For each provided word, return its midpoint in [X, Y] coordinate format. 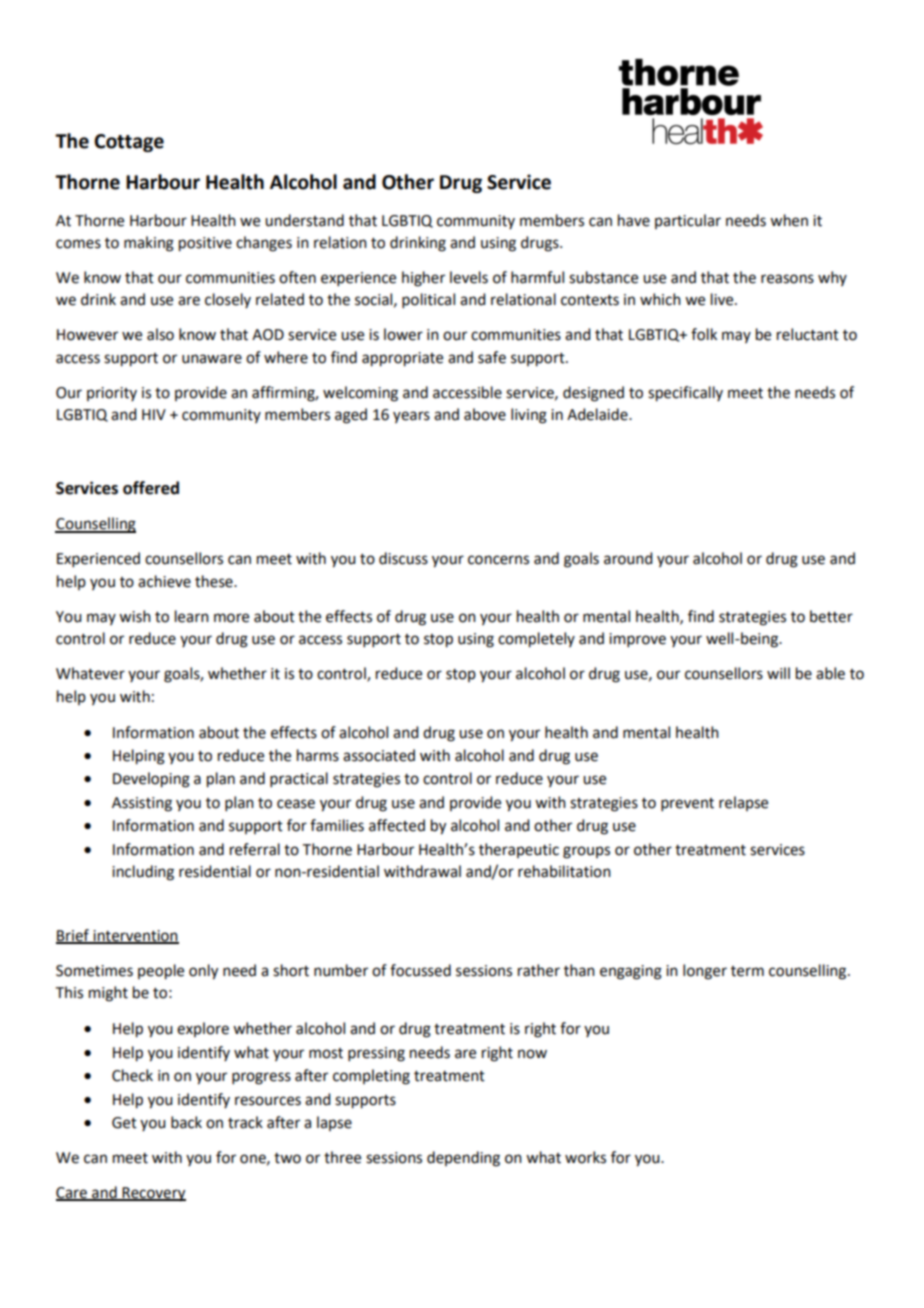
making [149, 244]
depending [463, 1159]
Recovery [153, 1194]
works [585, 1157]
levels [469, 277]
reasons [787, 279]
